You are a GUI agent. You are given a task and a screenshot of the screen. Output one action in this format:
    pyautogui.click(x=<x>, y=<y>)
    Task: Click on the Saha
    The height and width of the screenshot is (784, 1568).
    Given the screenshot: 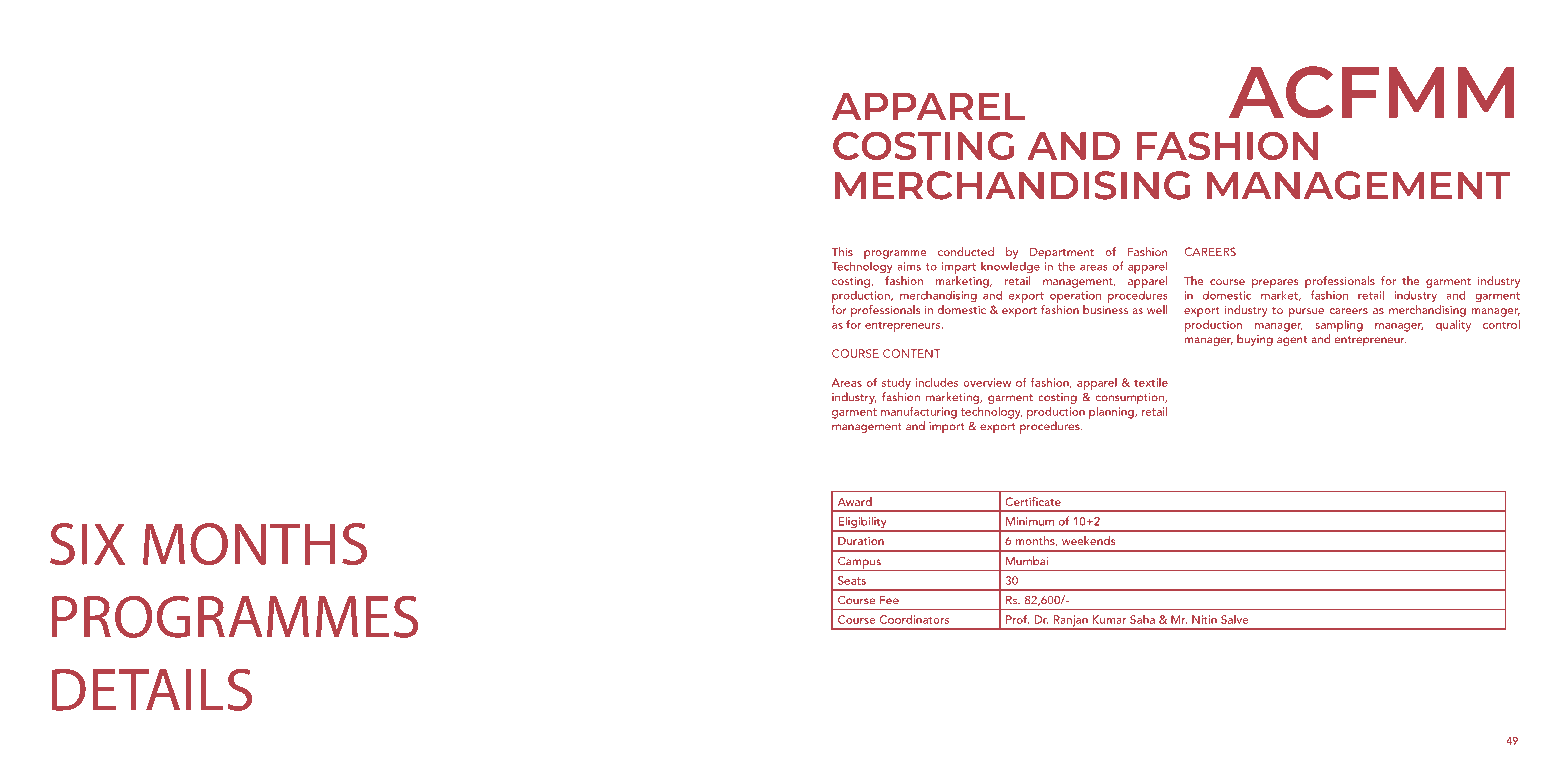 What is the action you would take?
    pyautogui.click(x=1142, y=619)
